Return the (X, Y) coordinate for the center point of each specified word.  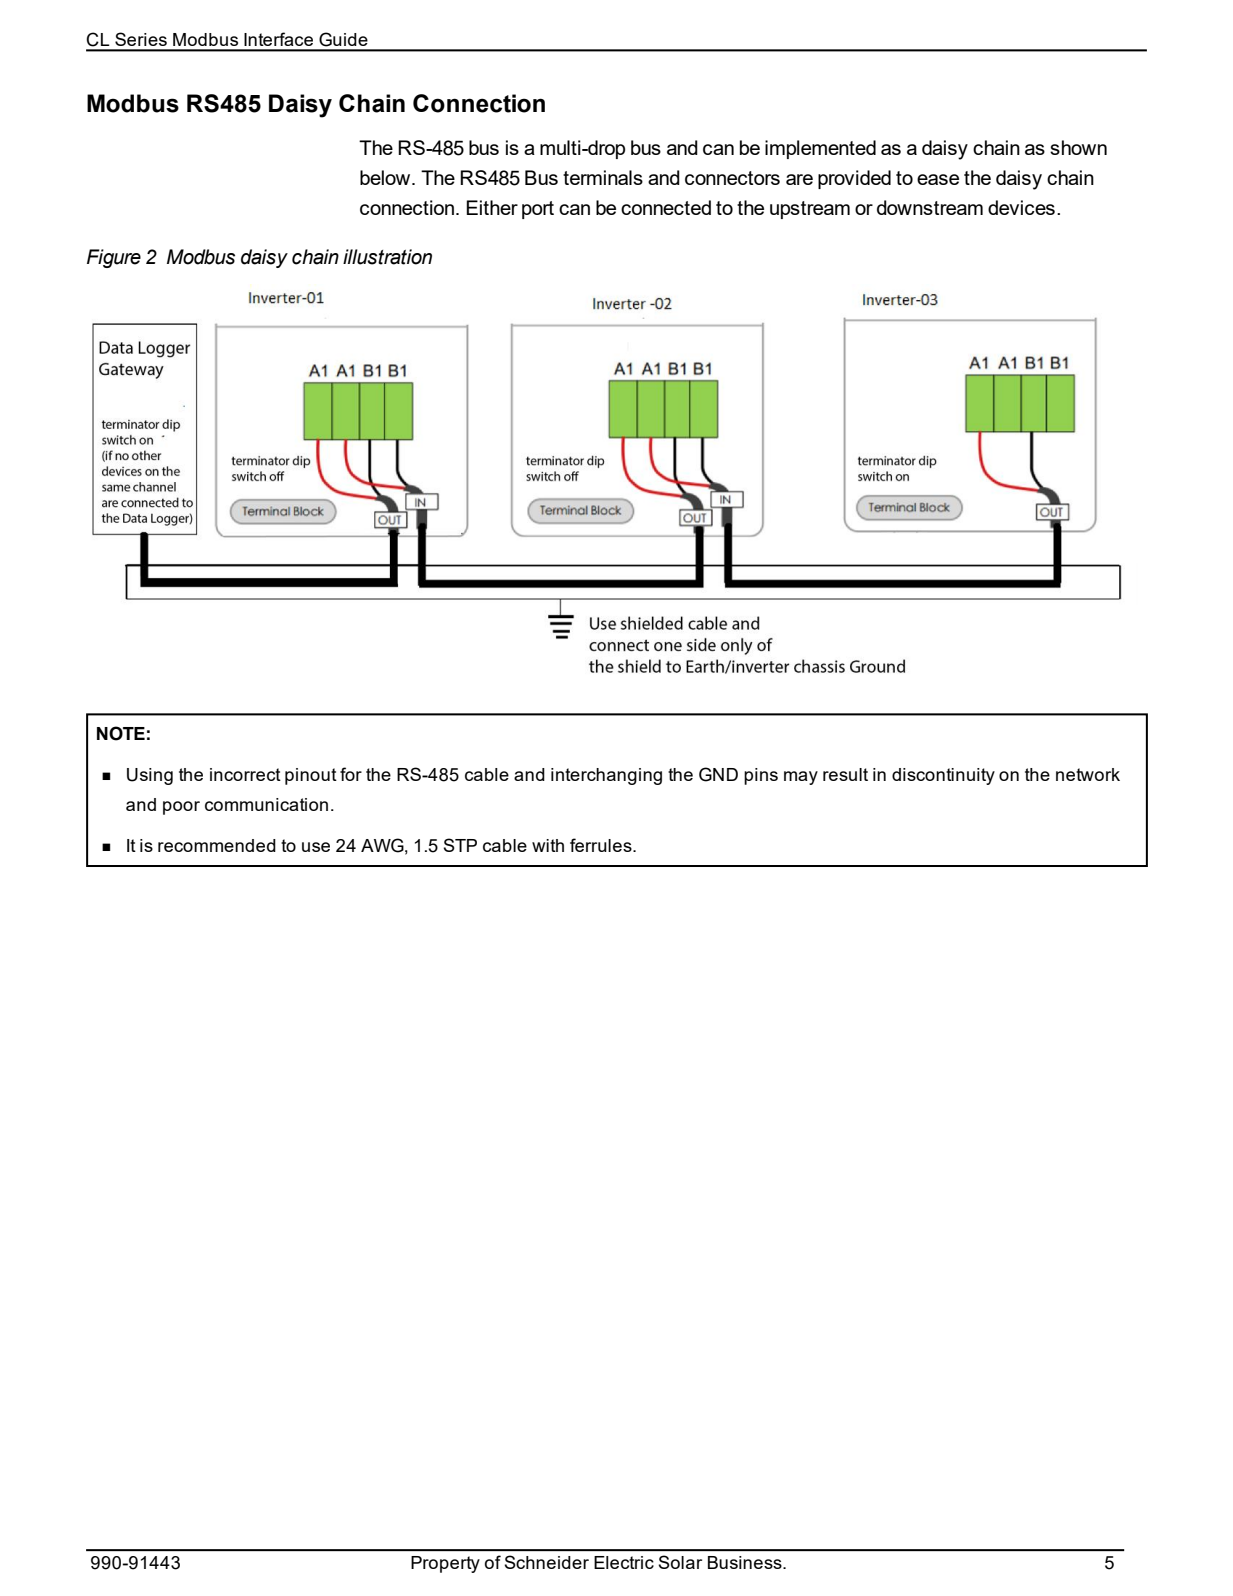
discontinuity (943, 776)
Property (445, 1564)
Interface (278, 39)
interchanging (606, 776)
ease (938, 179)
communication (266, 804)
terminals (603, 177)
